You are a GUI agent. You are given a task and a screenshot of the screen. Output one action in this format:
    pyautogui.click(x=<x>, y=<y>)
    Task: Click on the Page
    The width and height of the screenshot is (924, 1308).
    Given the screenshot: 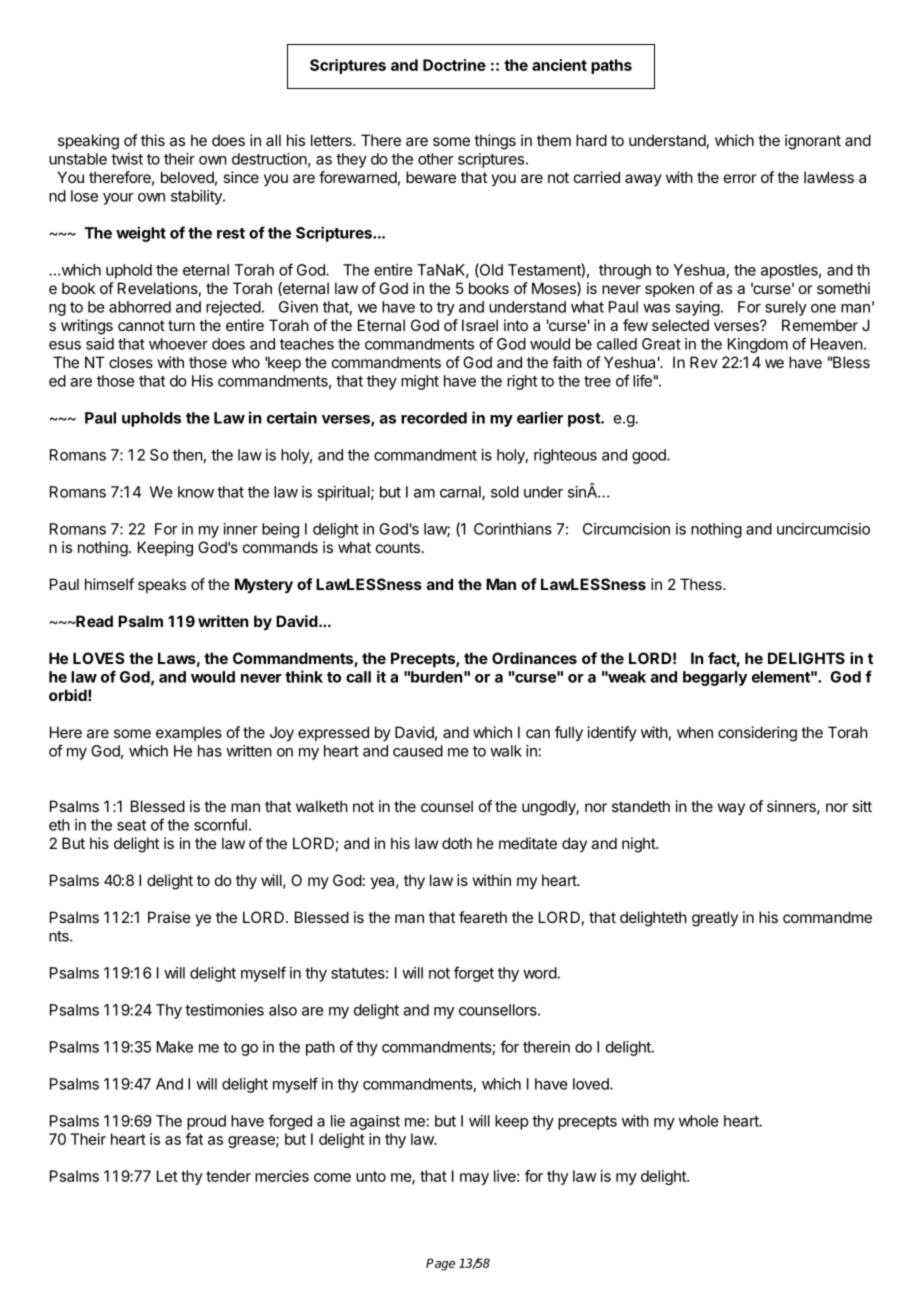 What is the action you would take?
    pyautogui.click(x=440, y=1264)
